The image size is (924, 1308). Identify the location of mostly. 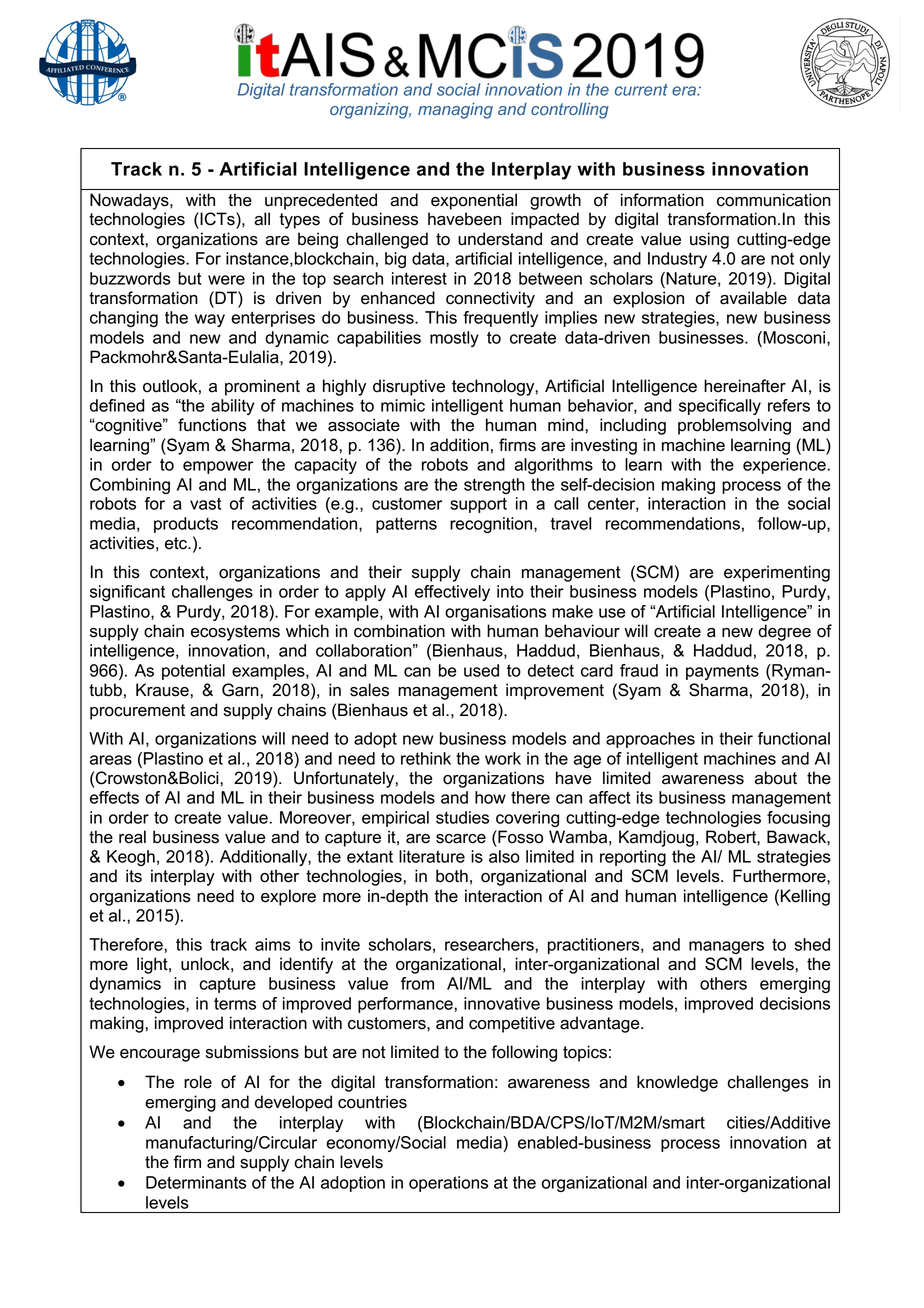
(454, 339).
